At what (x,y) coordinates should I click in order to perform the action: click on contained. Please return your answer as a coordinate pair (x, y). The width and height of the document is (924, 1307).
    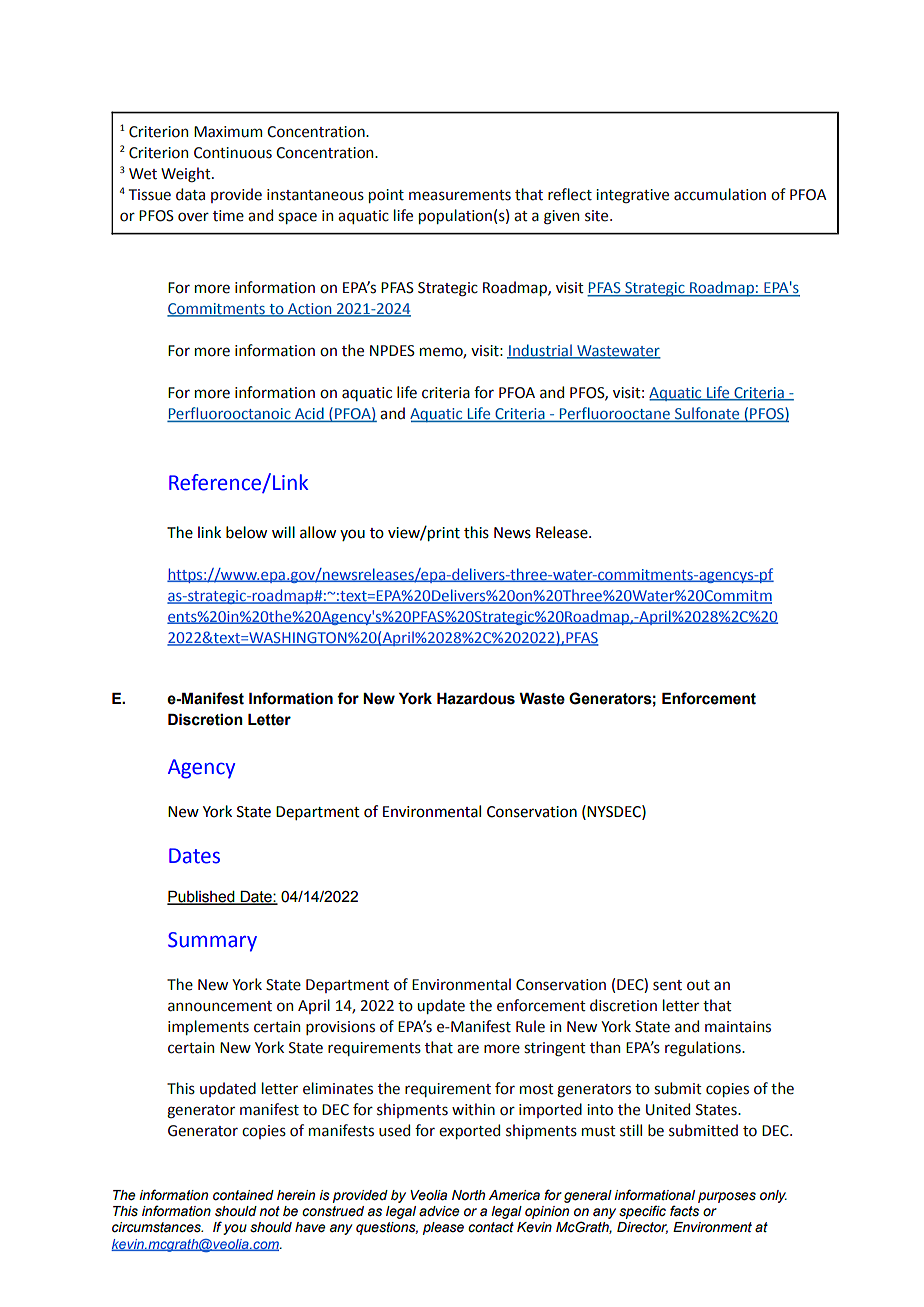
    Looking at the image, I should click on (243, 1195).
